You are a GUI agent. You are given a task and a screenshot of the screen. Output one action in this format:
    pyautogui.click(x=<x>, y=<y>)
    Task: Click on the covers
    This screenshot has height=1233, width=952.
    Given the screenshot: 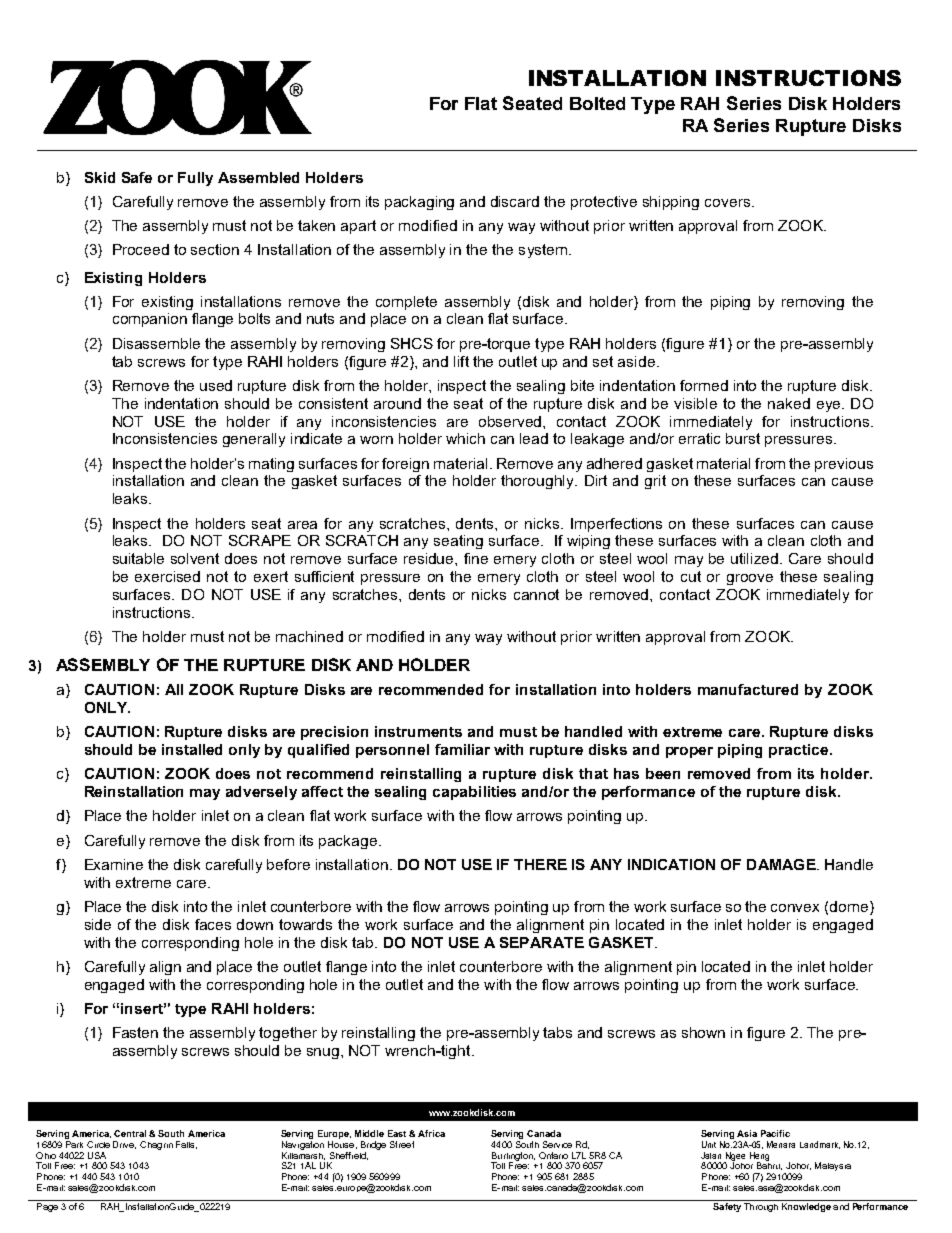 What is the action you would take?
    pyautogui.click(x=727, y=203)
